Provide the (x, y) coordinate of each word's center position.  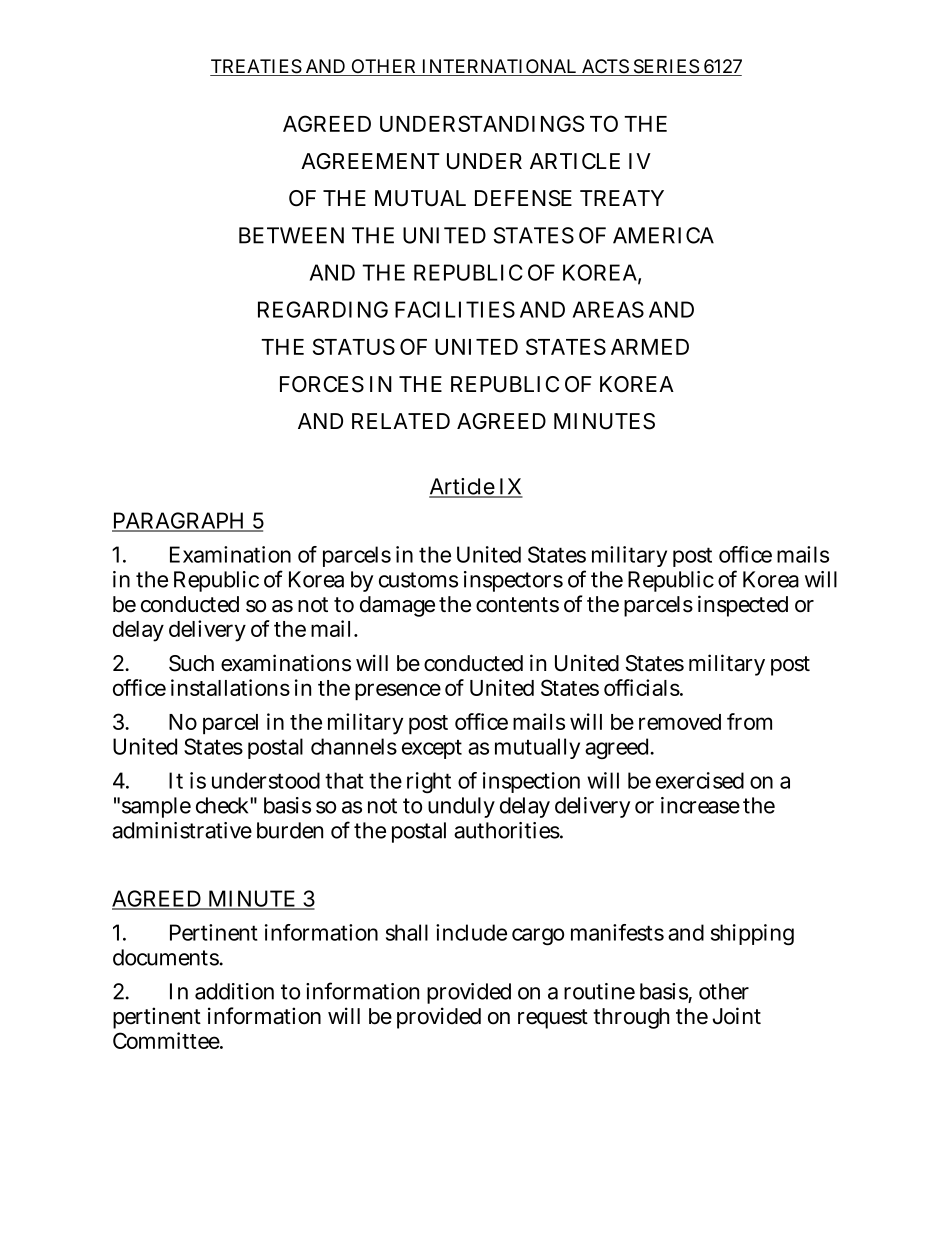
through (631, 1018)
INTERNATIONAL (499, 67)
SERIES (666, 67)
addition (234, 991)
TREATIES (256, 67)
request (553, 1019)
